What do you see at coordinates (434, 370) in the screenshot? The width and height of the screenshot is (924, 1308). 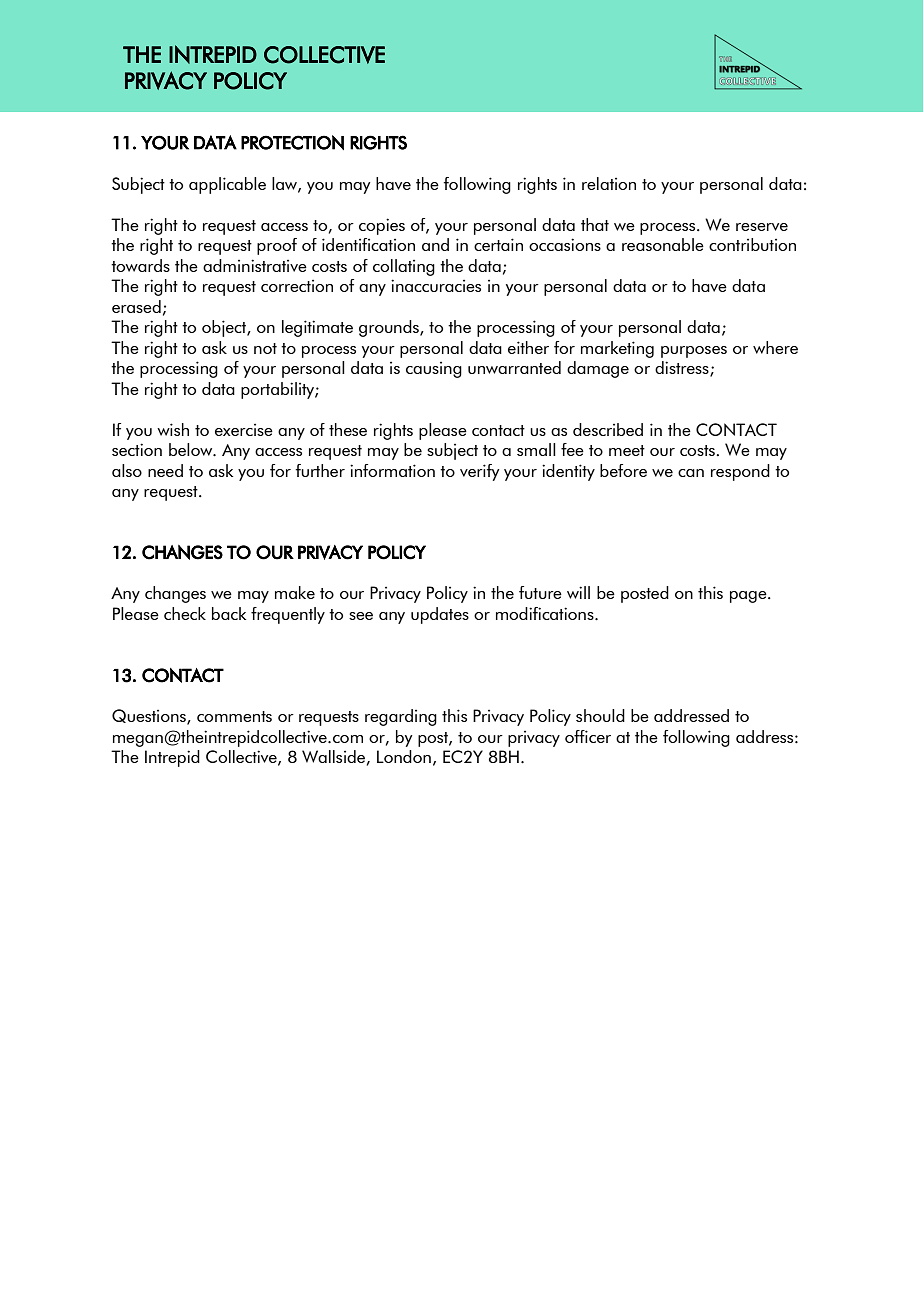 I see `causing` at bounding box center [434, 370].
